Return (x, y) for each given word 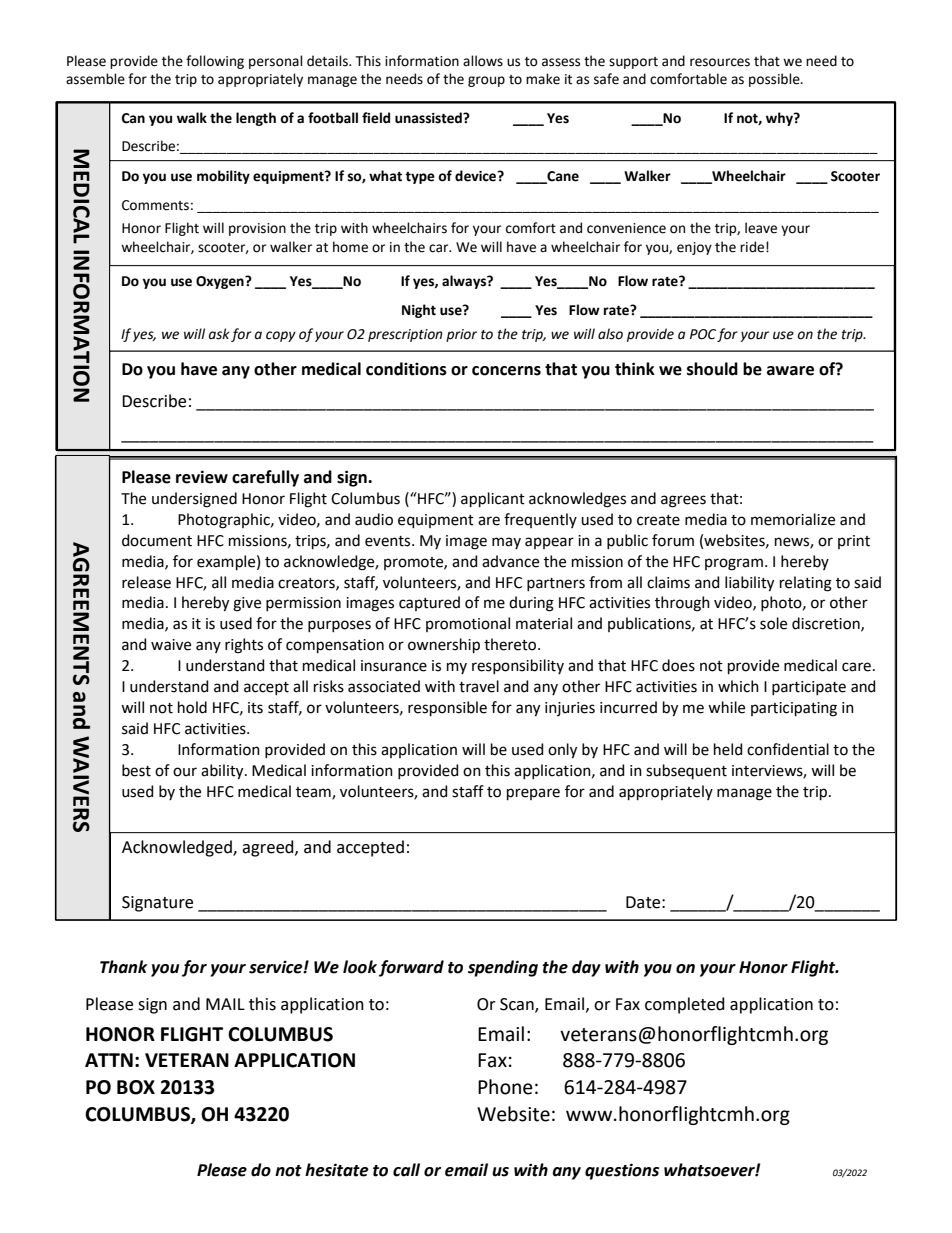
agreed (269, 848)
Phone (505, 1087)
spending (503, 968)
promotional (468, 624)
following (215, 62)
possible (775, 80)
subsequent (686, 771)
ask (219, 334)
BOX (136, 1087)
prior (461, 335)
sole (773, 623)
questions (622, 1171)
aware (790, 371)
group (486, 81)
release (146, 582)
